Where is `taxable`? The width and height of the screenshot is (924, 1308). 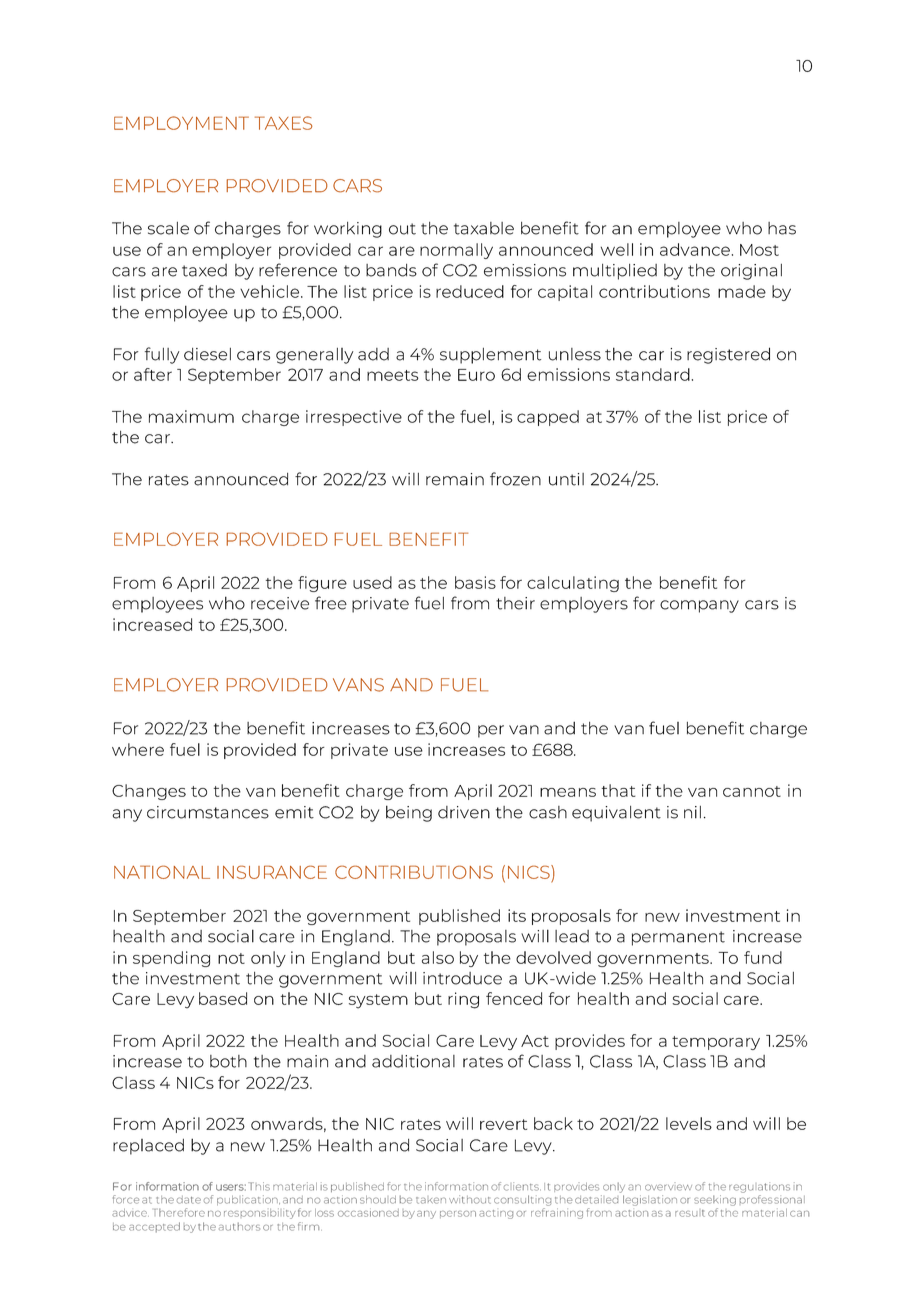 taxable is located at coordinates (484, 228).
